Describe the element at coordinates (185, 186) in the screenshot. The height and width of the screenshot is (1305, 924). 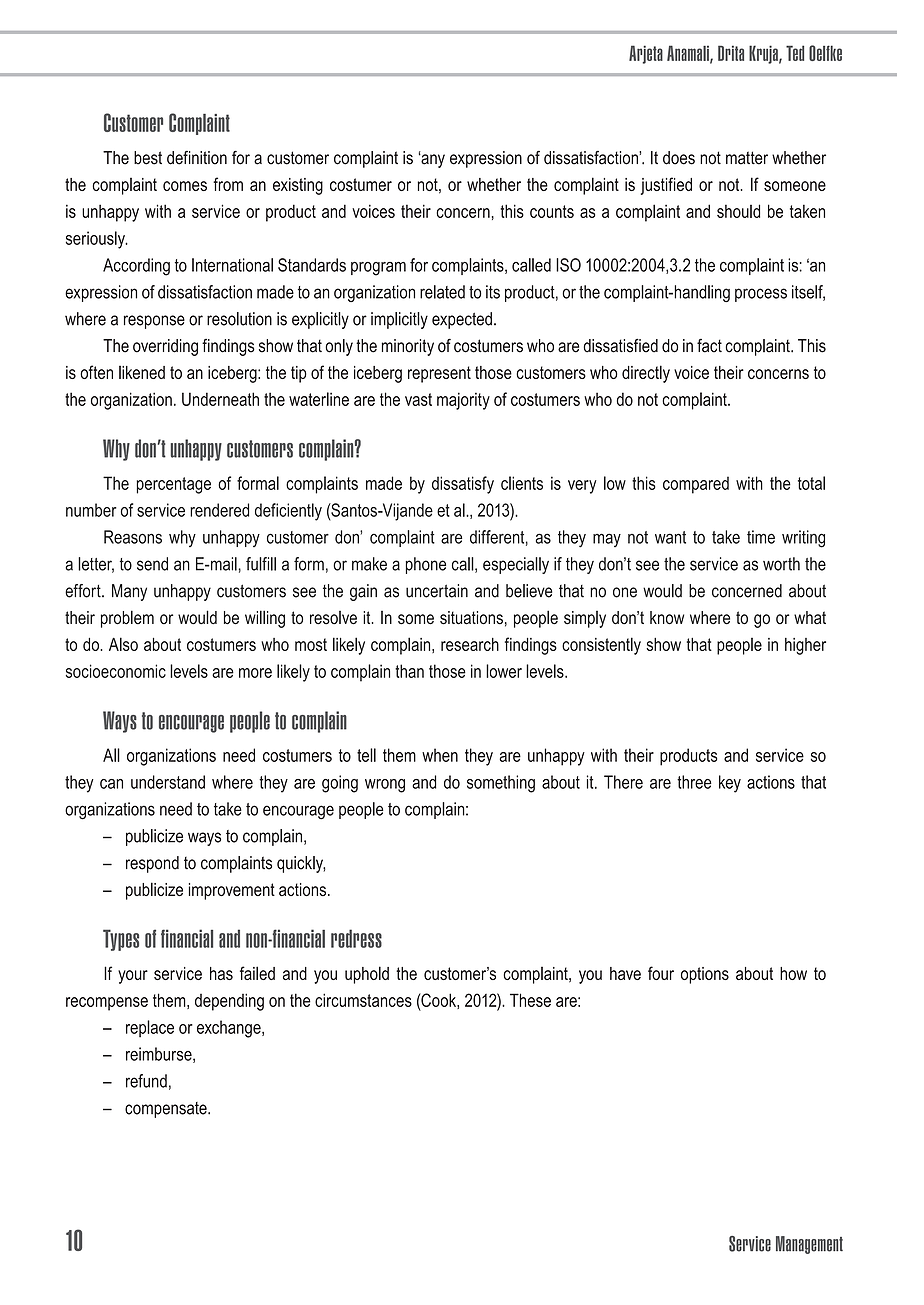
I see `comes` at that location.
